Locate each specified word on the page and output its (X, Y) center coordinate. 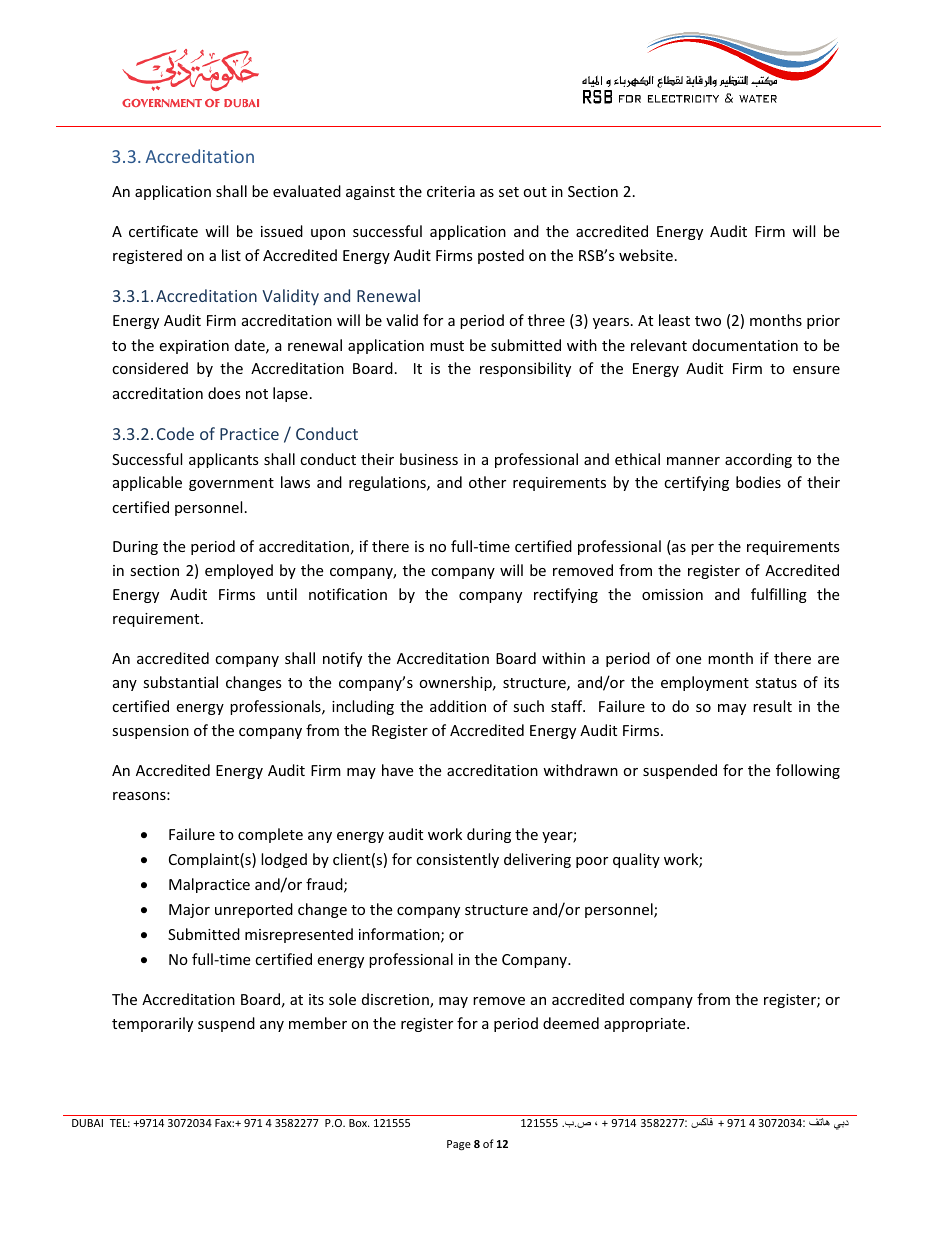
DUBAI (87, 1123)
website (646, 255)
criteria (451, 191)
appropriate (646, 1025)
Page (459, 1145)
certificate (163, 231)
